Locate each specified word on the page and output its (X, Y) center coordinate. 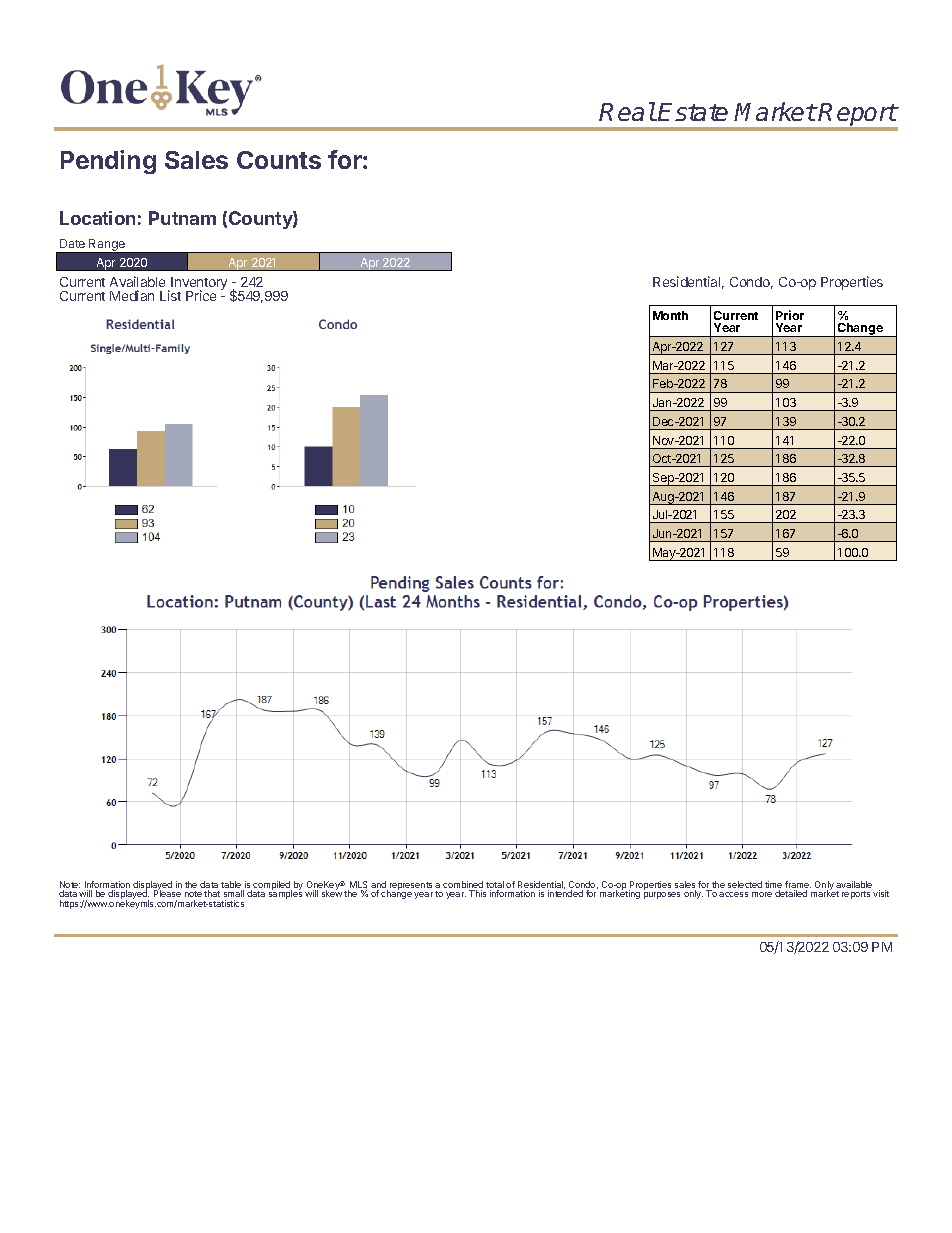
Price (201, 295)
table (232, 886)
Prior (790, 315)
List (170, 295)
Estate (693, 112)
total (495, 886)
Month (670, 315)
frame (798, 886)
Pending (108, 162)
